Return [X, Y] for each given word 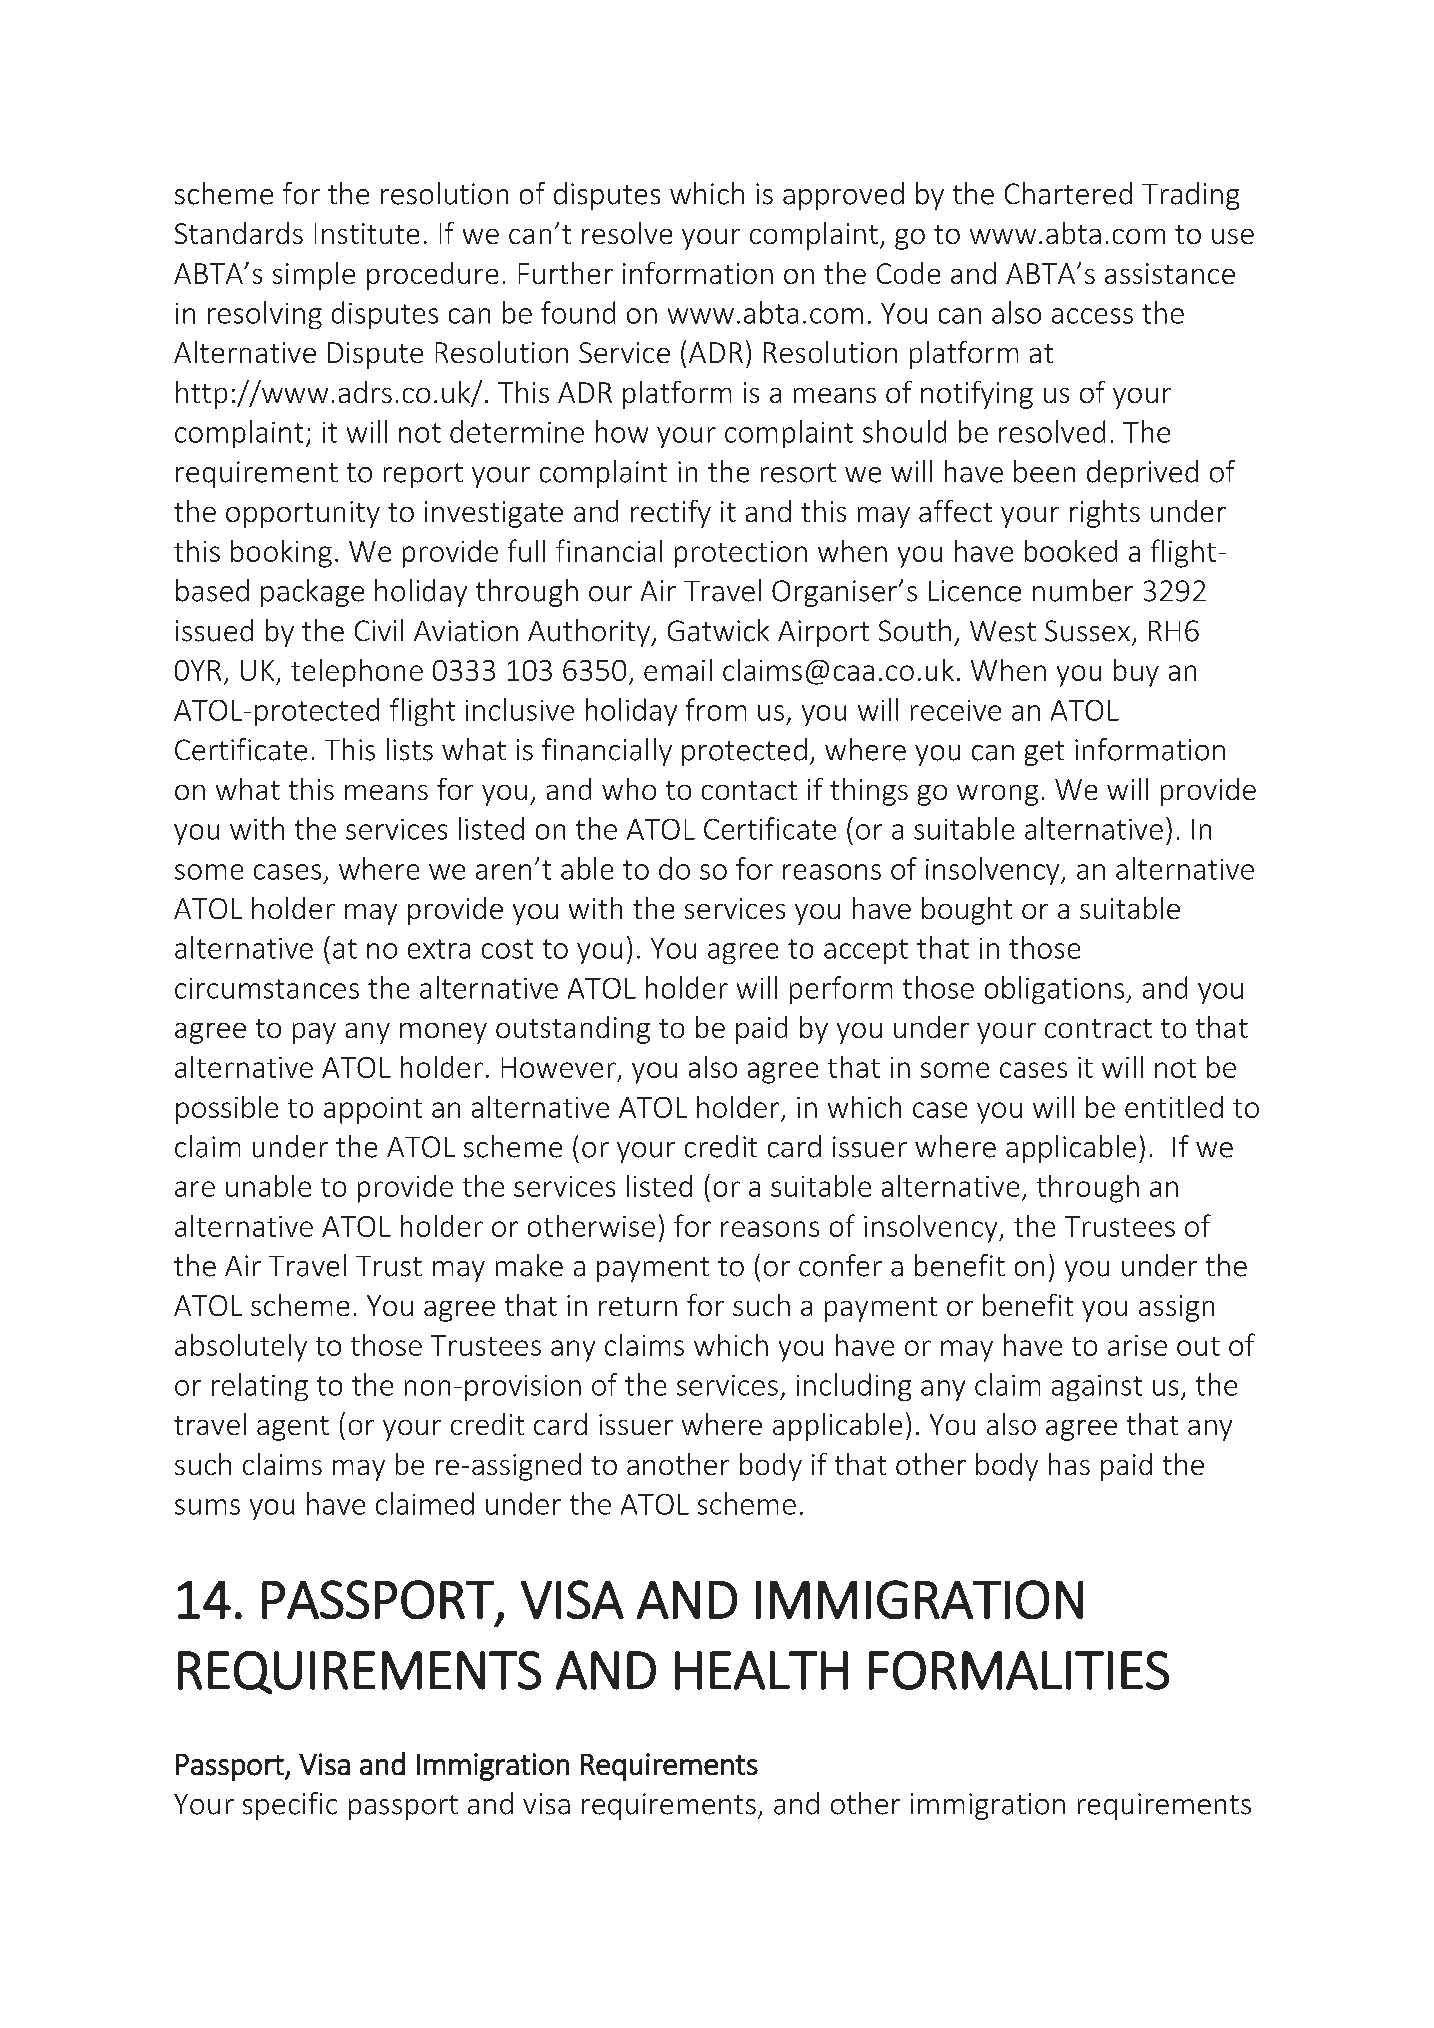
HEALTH [761, 1670]
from [716, 709]
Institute [367, 233]
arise [1137, 1345]
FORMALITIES [1019, 1670]
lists [410, 749]
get [1044, 753]
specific [290, 1806]
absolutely [241, 1348]
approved [843, 196]
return [638, 1306]
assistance [1170, 273]
